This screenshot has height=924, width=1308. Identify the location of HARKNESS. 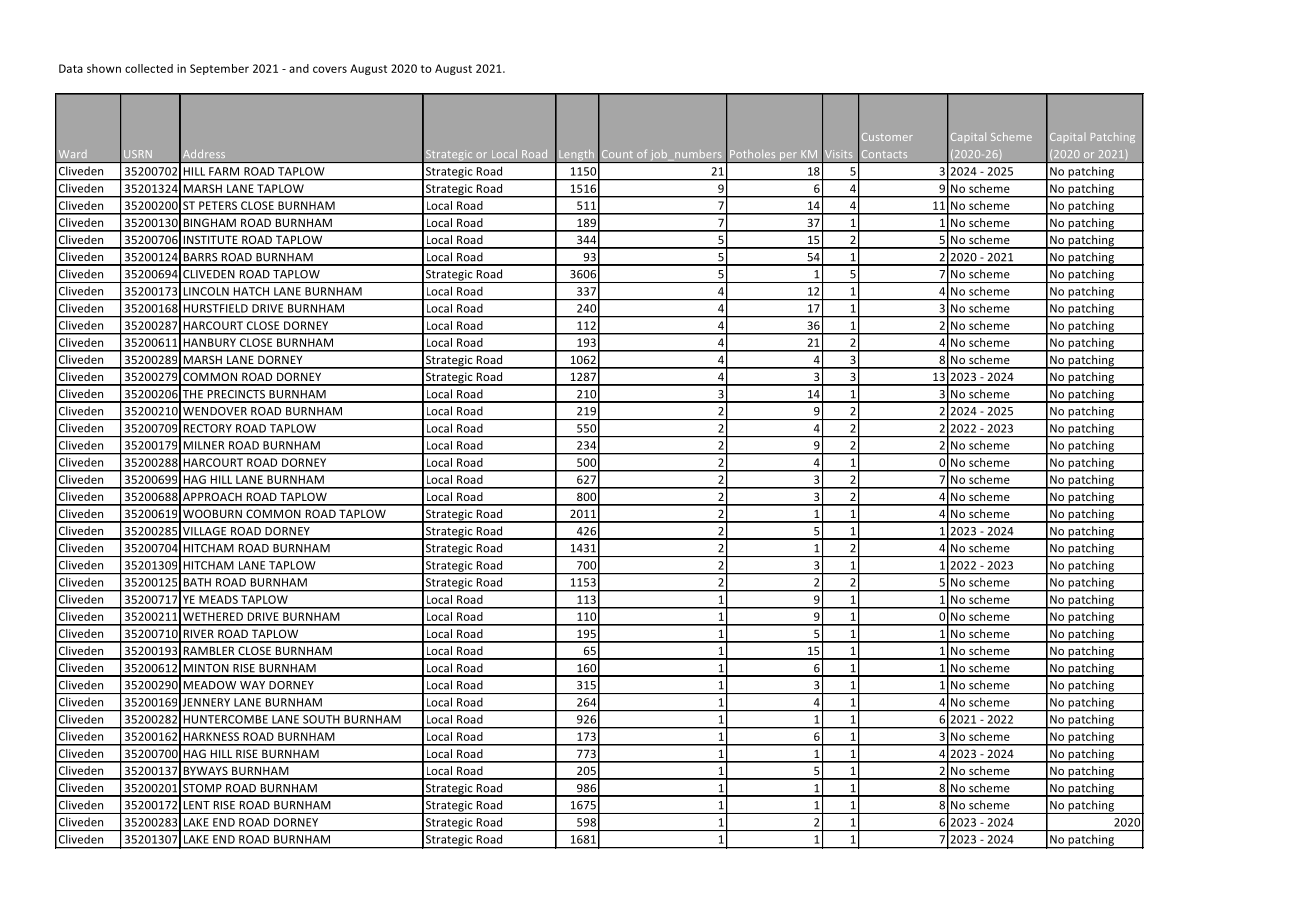
(211, 736).
